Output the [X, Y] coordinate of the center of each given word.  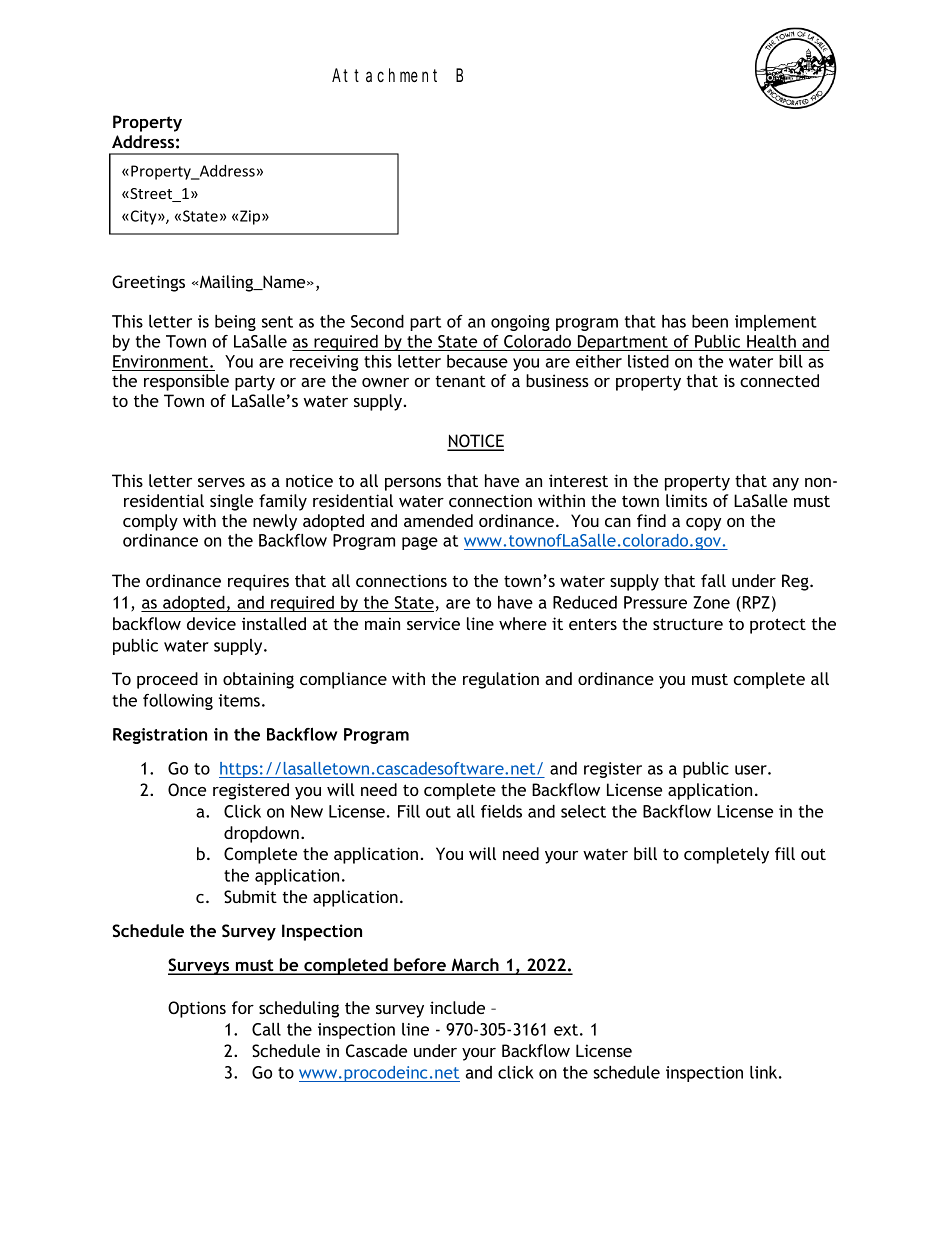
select [583, 811]
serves [221, 482]
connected [779, 380]
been [710, 321]
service [433, 623]
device [211, 623]
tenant [460, 381]
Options [197, 1009]
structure [688, 624]
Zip [250, 217]
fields [501, 811]
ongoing [520, 323]
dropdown [261, 834]
